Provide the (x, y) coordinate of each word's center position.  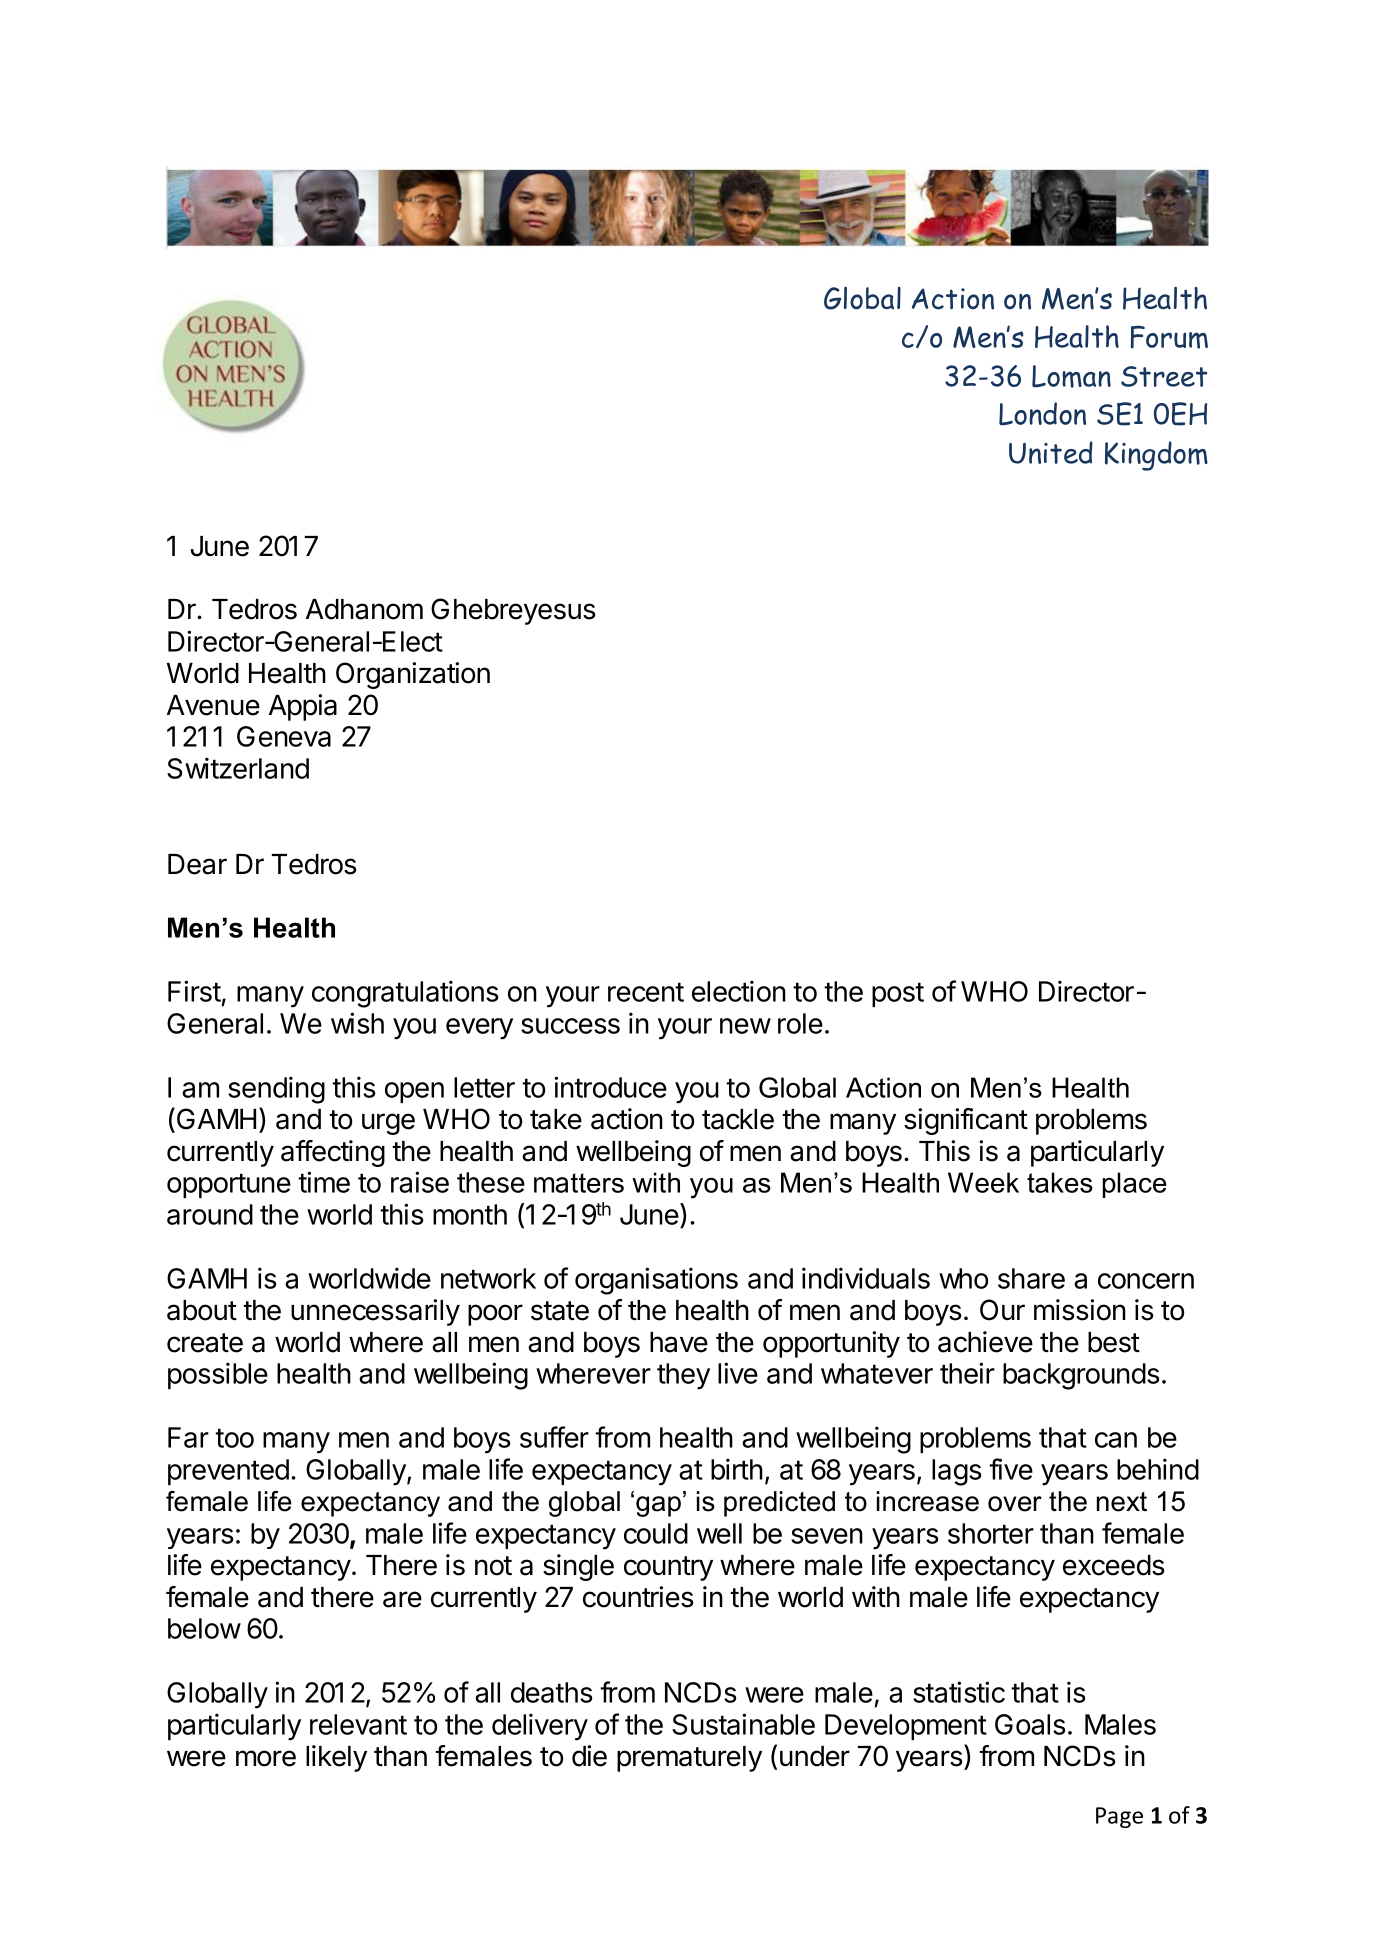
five (1011, 1469)
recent (646, 992)
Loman (1071, 376)
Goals (1030, 1724)
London (1042, 414)
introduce (610, 1087)
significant (966, 1121)
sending (276, 1090)
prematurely (689, 1759)
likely (336, 1758)
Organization (413, 675)
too (234, 1438)
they (683, 1376)
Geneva (284, 736)
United (1051, 452)
